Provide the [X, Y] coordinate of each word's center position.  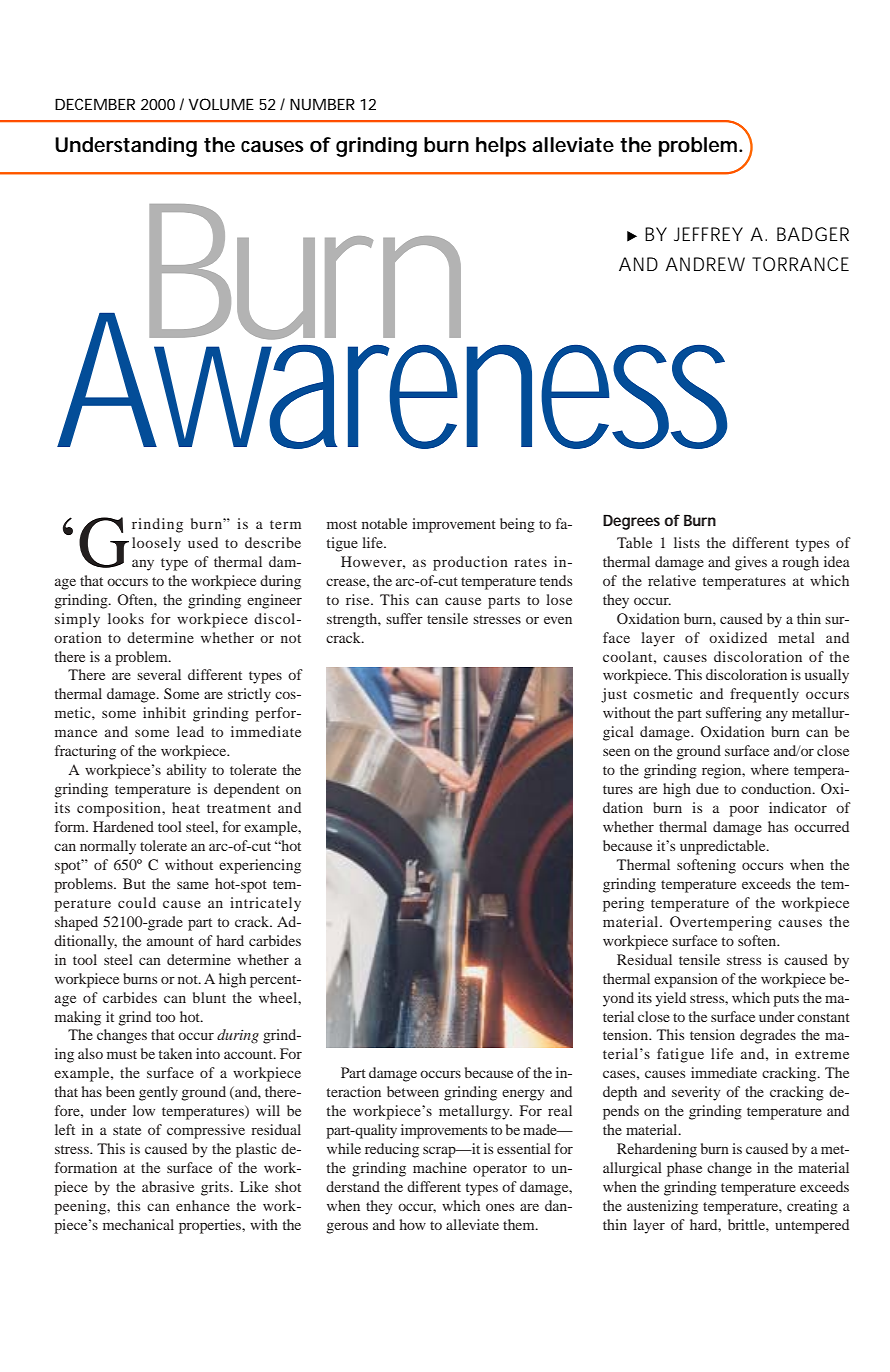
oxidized [738, 637]
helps [501, 147]
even [558, 620]
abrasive [168, 1186]
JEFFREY [708, 234]
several [159, 674]
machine [440, 1167]
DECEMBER [95, 104]
